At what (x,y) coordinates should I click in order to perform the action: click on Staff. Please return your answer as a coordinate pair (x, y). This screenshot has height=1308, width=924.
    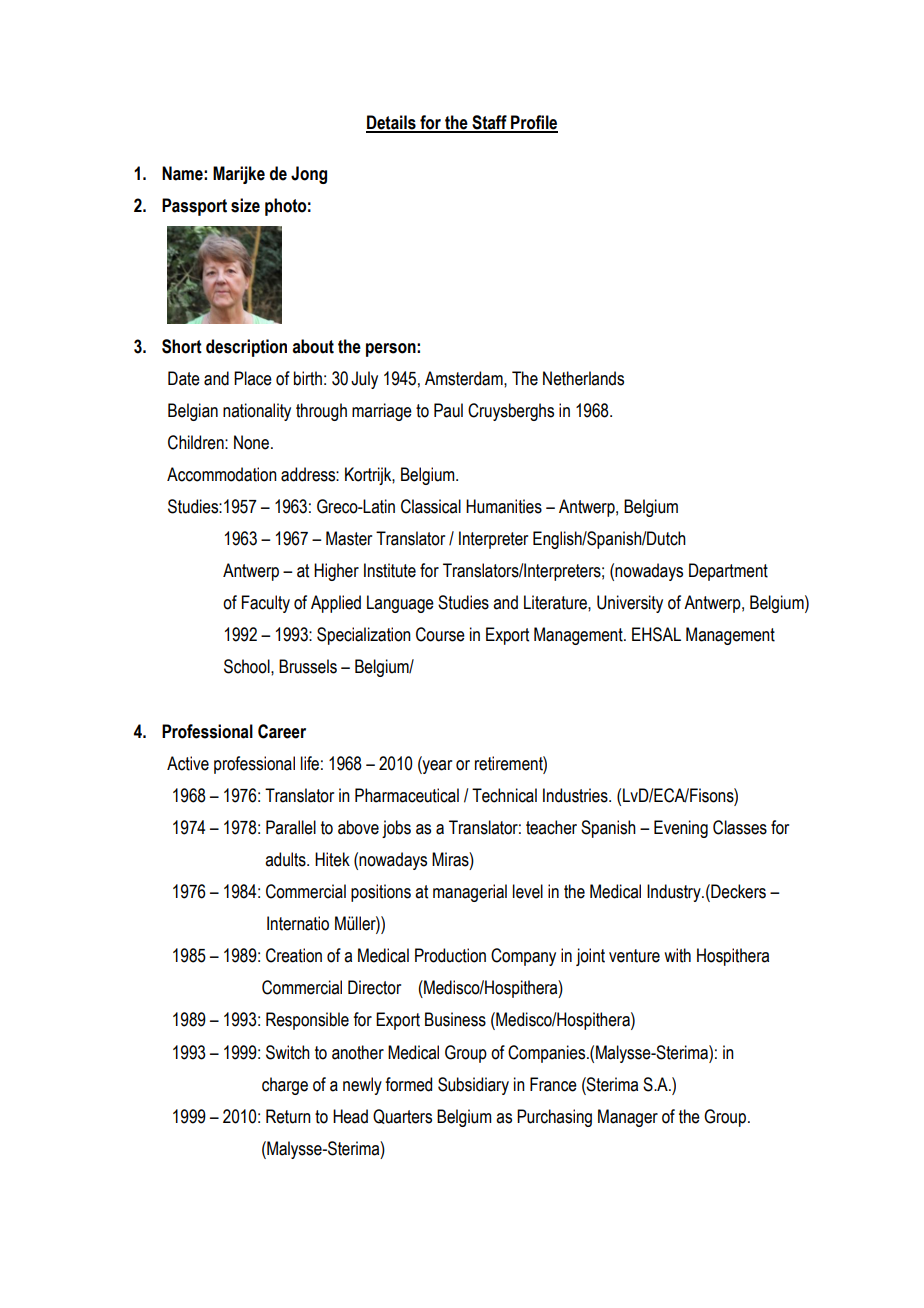
    Looking at the image, I should click on (489, 123).
